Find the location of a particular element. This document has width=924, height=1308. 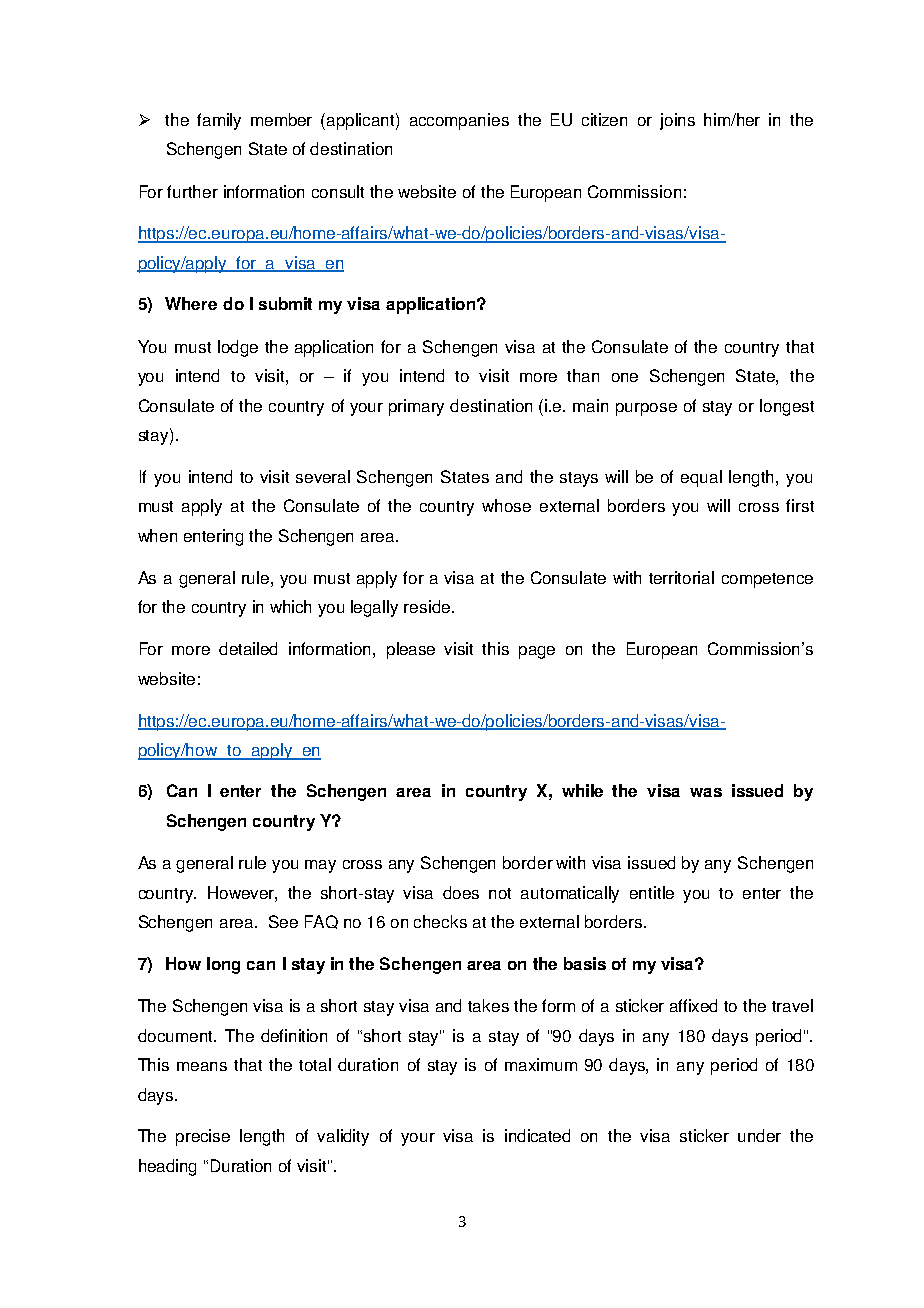

joins is located at coordinates (677, 121).
